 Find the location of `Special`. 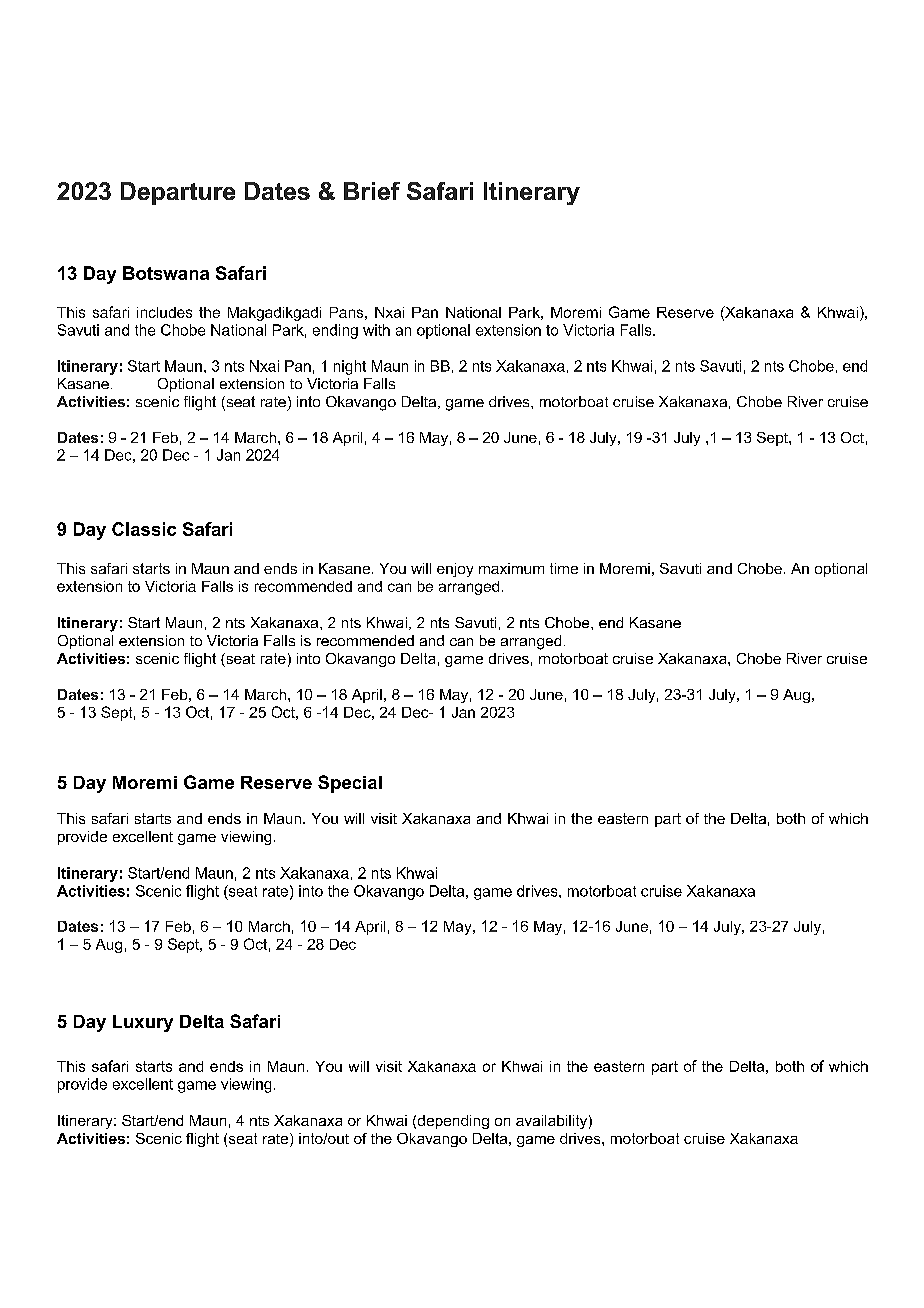

Special is located at coordinates (350, 784).
